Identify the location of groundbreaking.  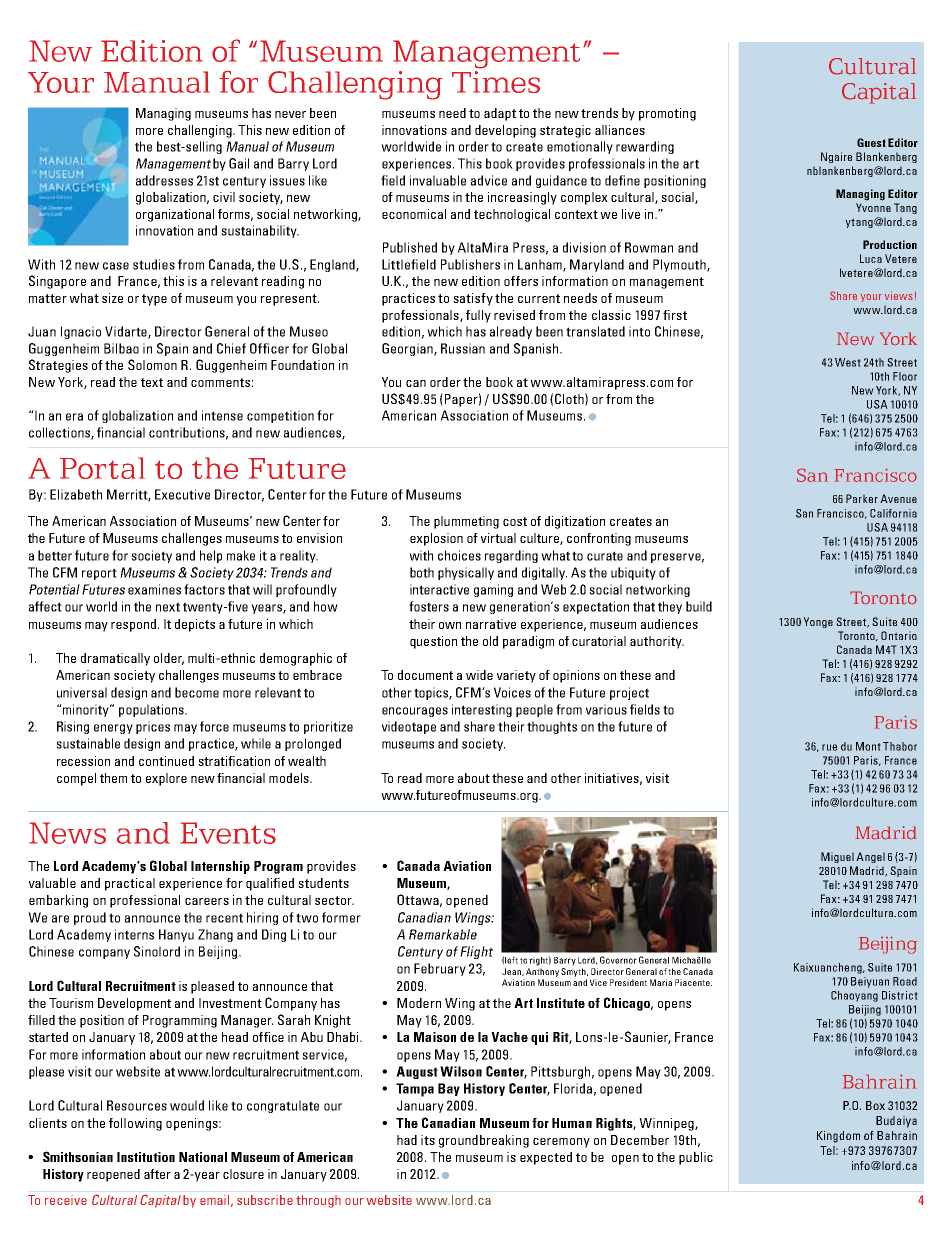
(484, 1141).
